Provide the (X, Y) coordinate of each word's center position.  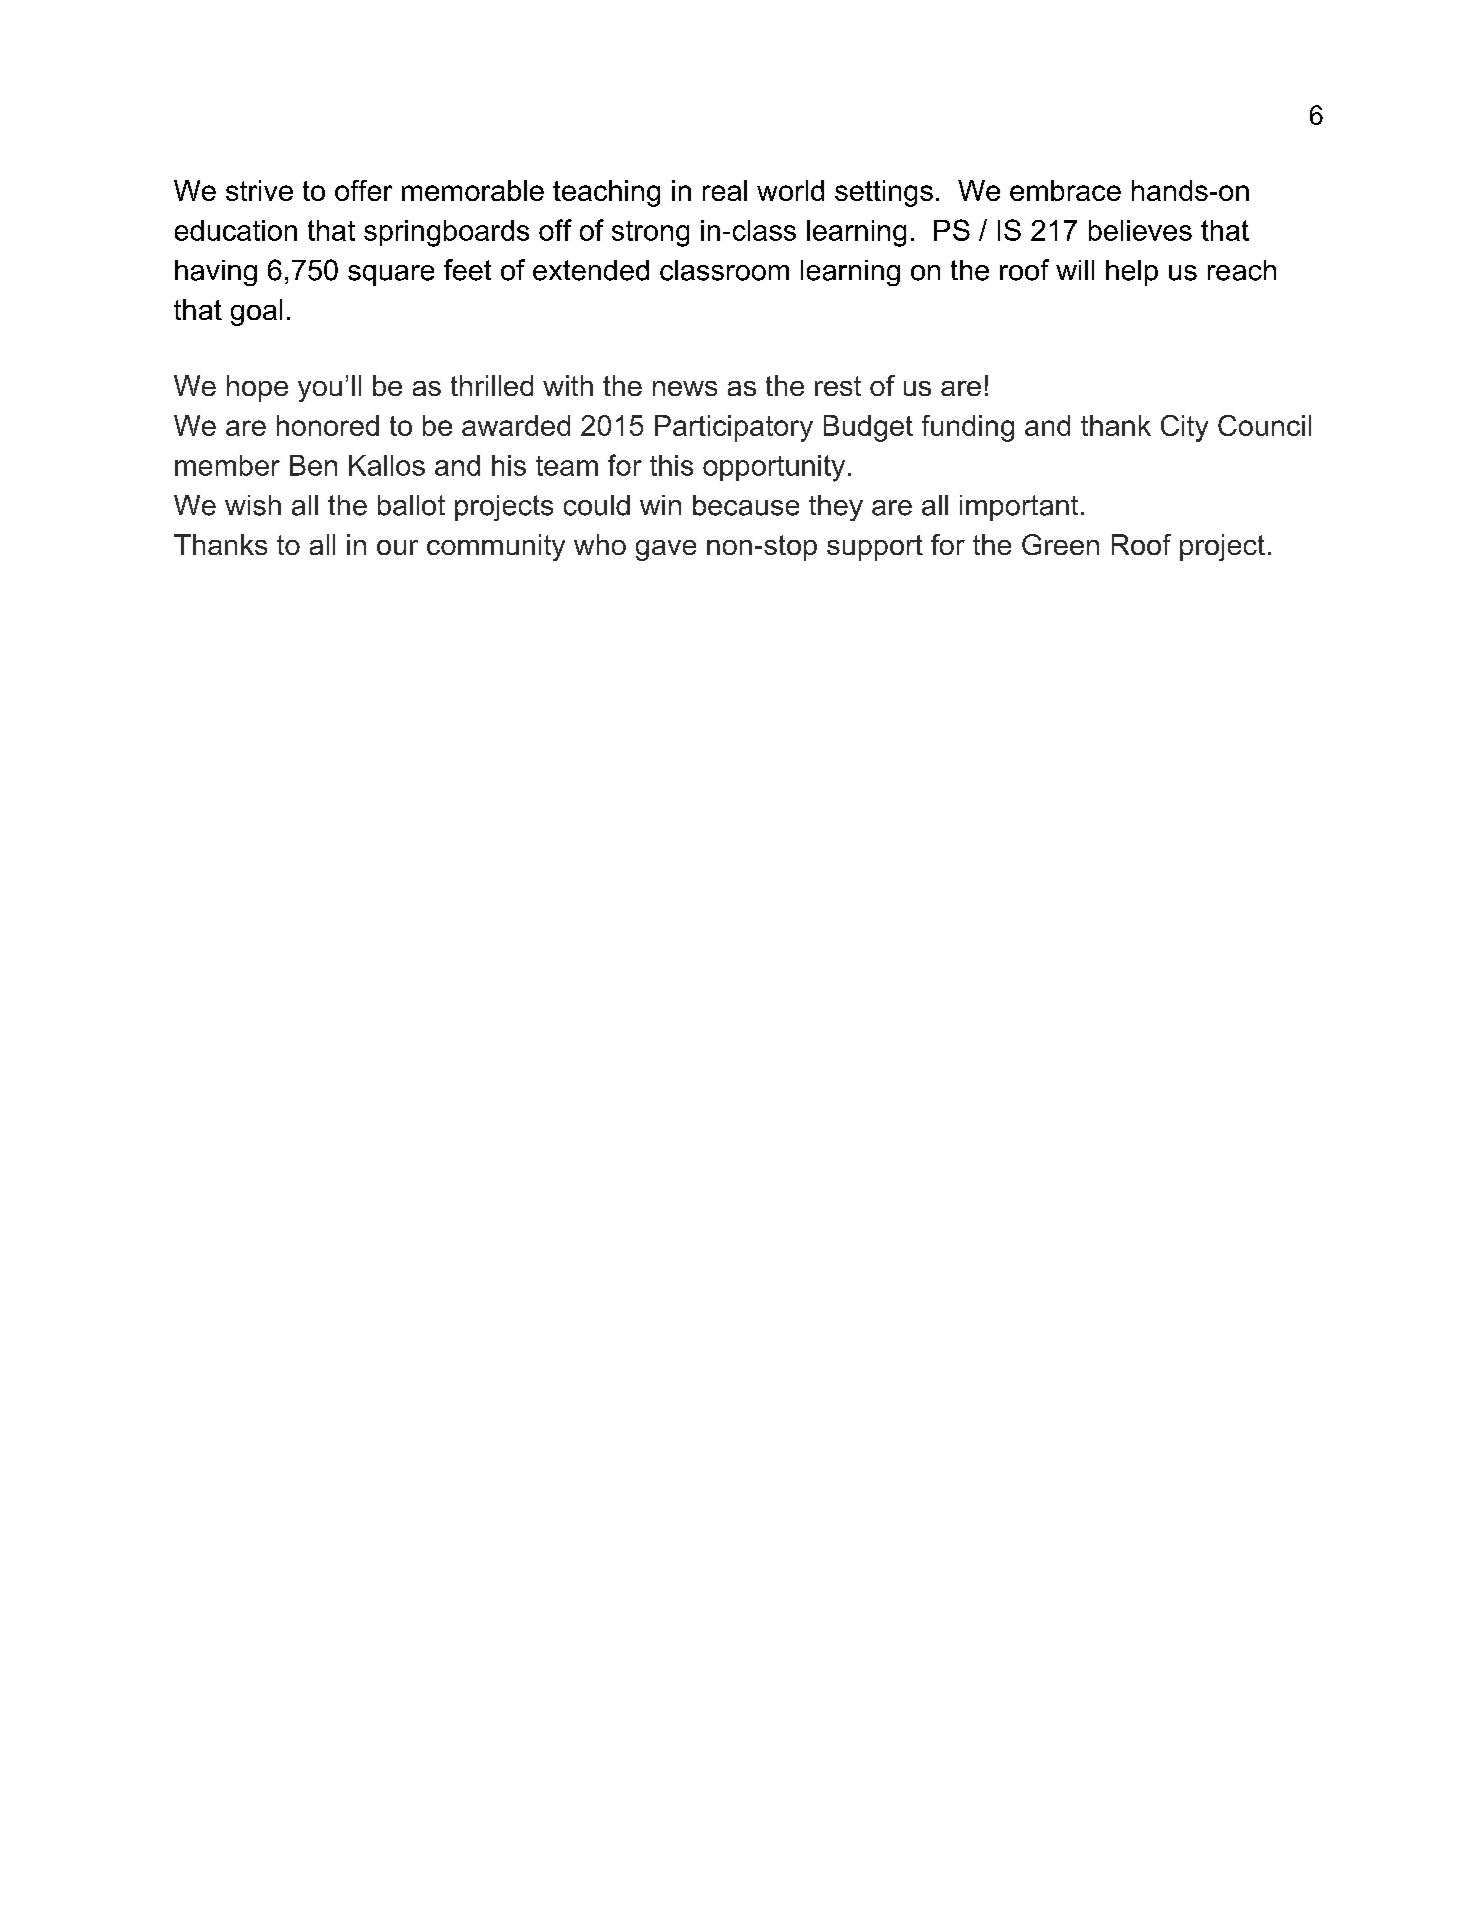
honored (328, 425)
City (1184, 428)
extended (591, 270)
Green (1060, 544)
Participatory (734, 428)
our (397, 547)
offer (363, 190)
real (725, 190)
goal (256, 312)
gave (666, 550)
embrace (1065, 190)
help (1132, 273)
